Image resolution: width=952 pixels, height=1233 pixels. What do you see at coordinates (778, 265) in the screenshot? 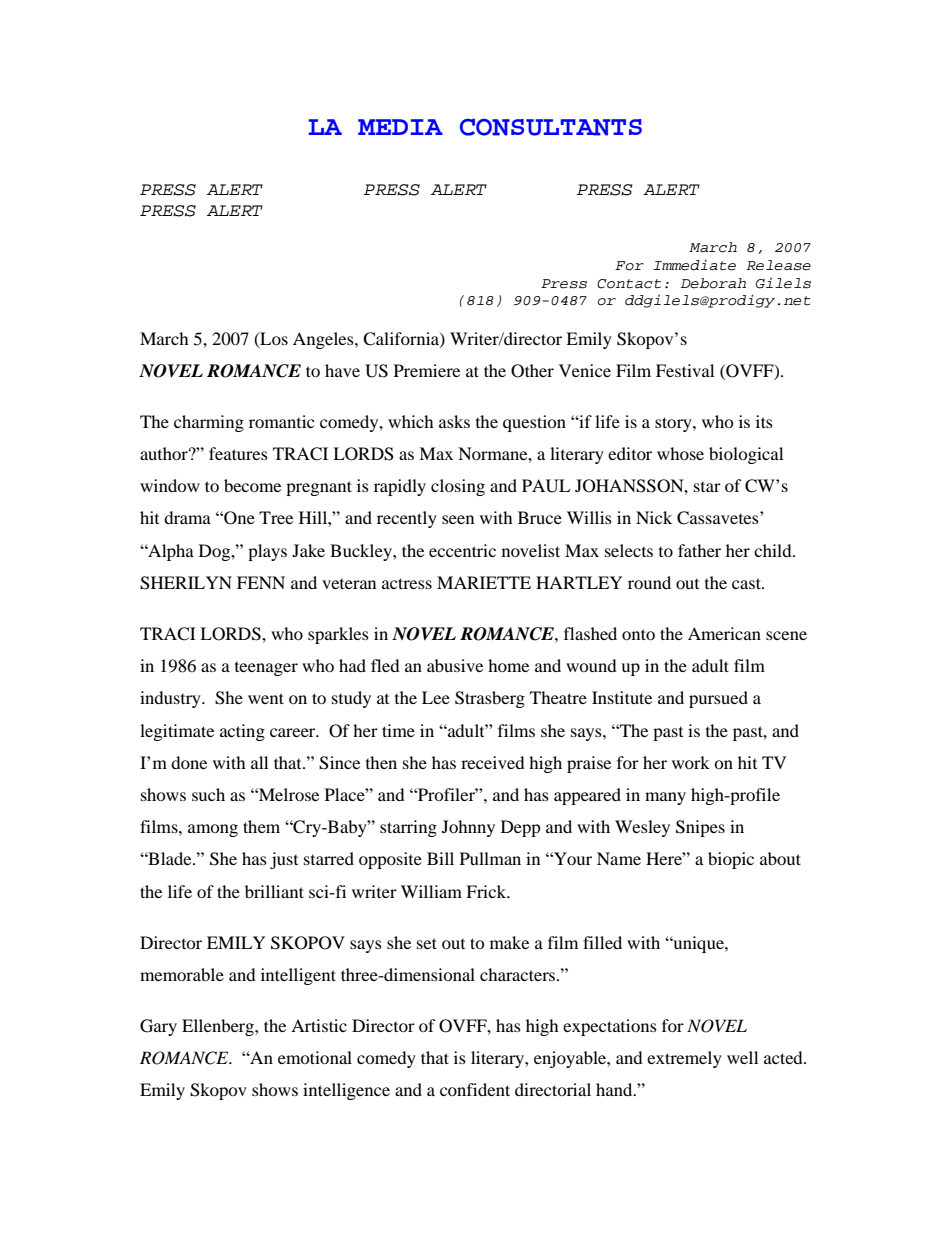
I see `Release` at bounding box center [778, 265].
